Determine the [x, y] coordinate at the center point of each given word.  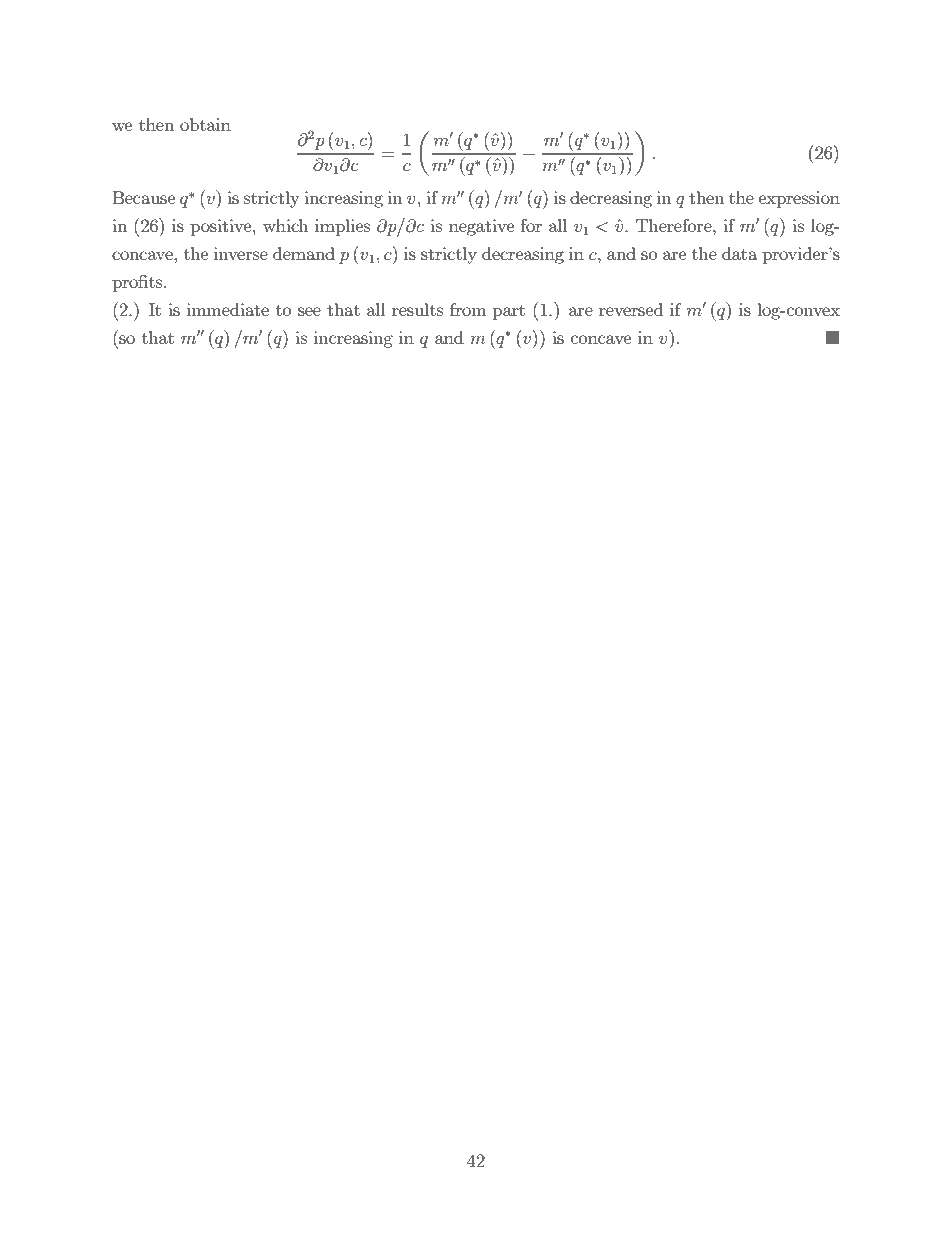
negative [481, 227]
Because [143, 197]
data [740, 253]
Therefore [675, 225]
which [285, 225]
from [468, 309]
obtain [205, 124]
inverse [241, 253]
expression [799, 199]
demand [304, 253]
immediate [228, 309]
